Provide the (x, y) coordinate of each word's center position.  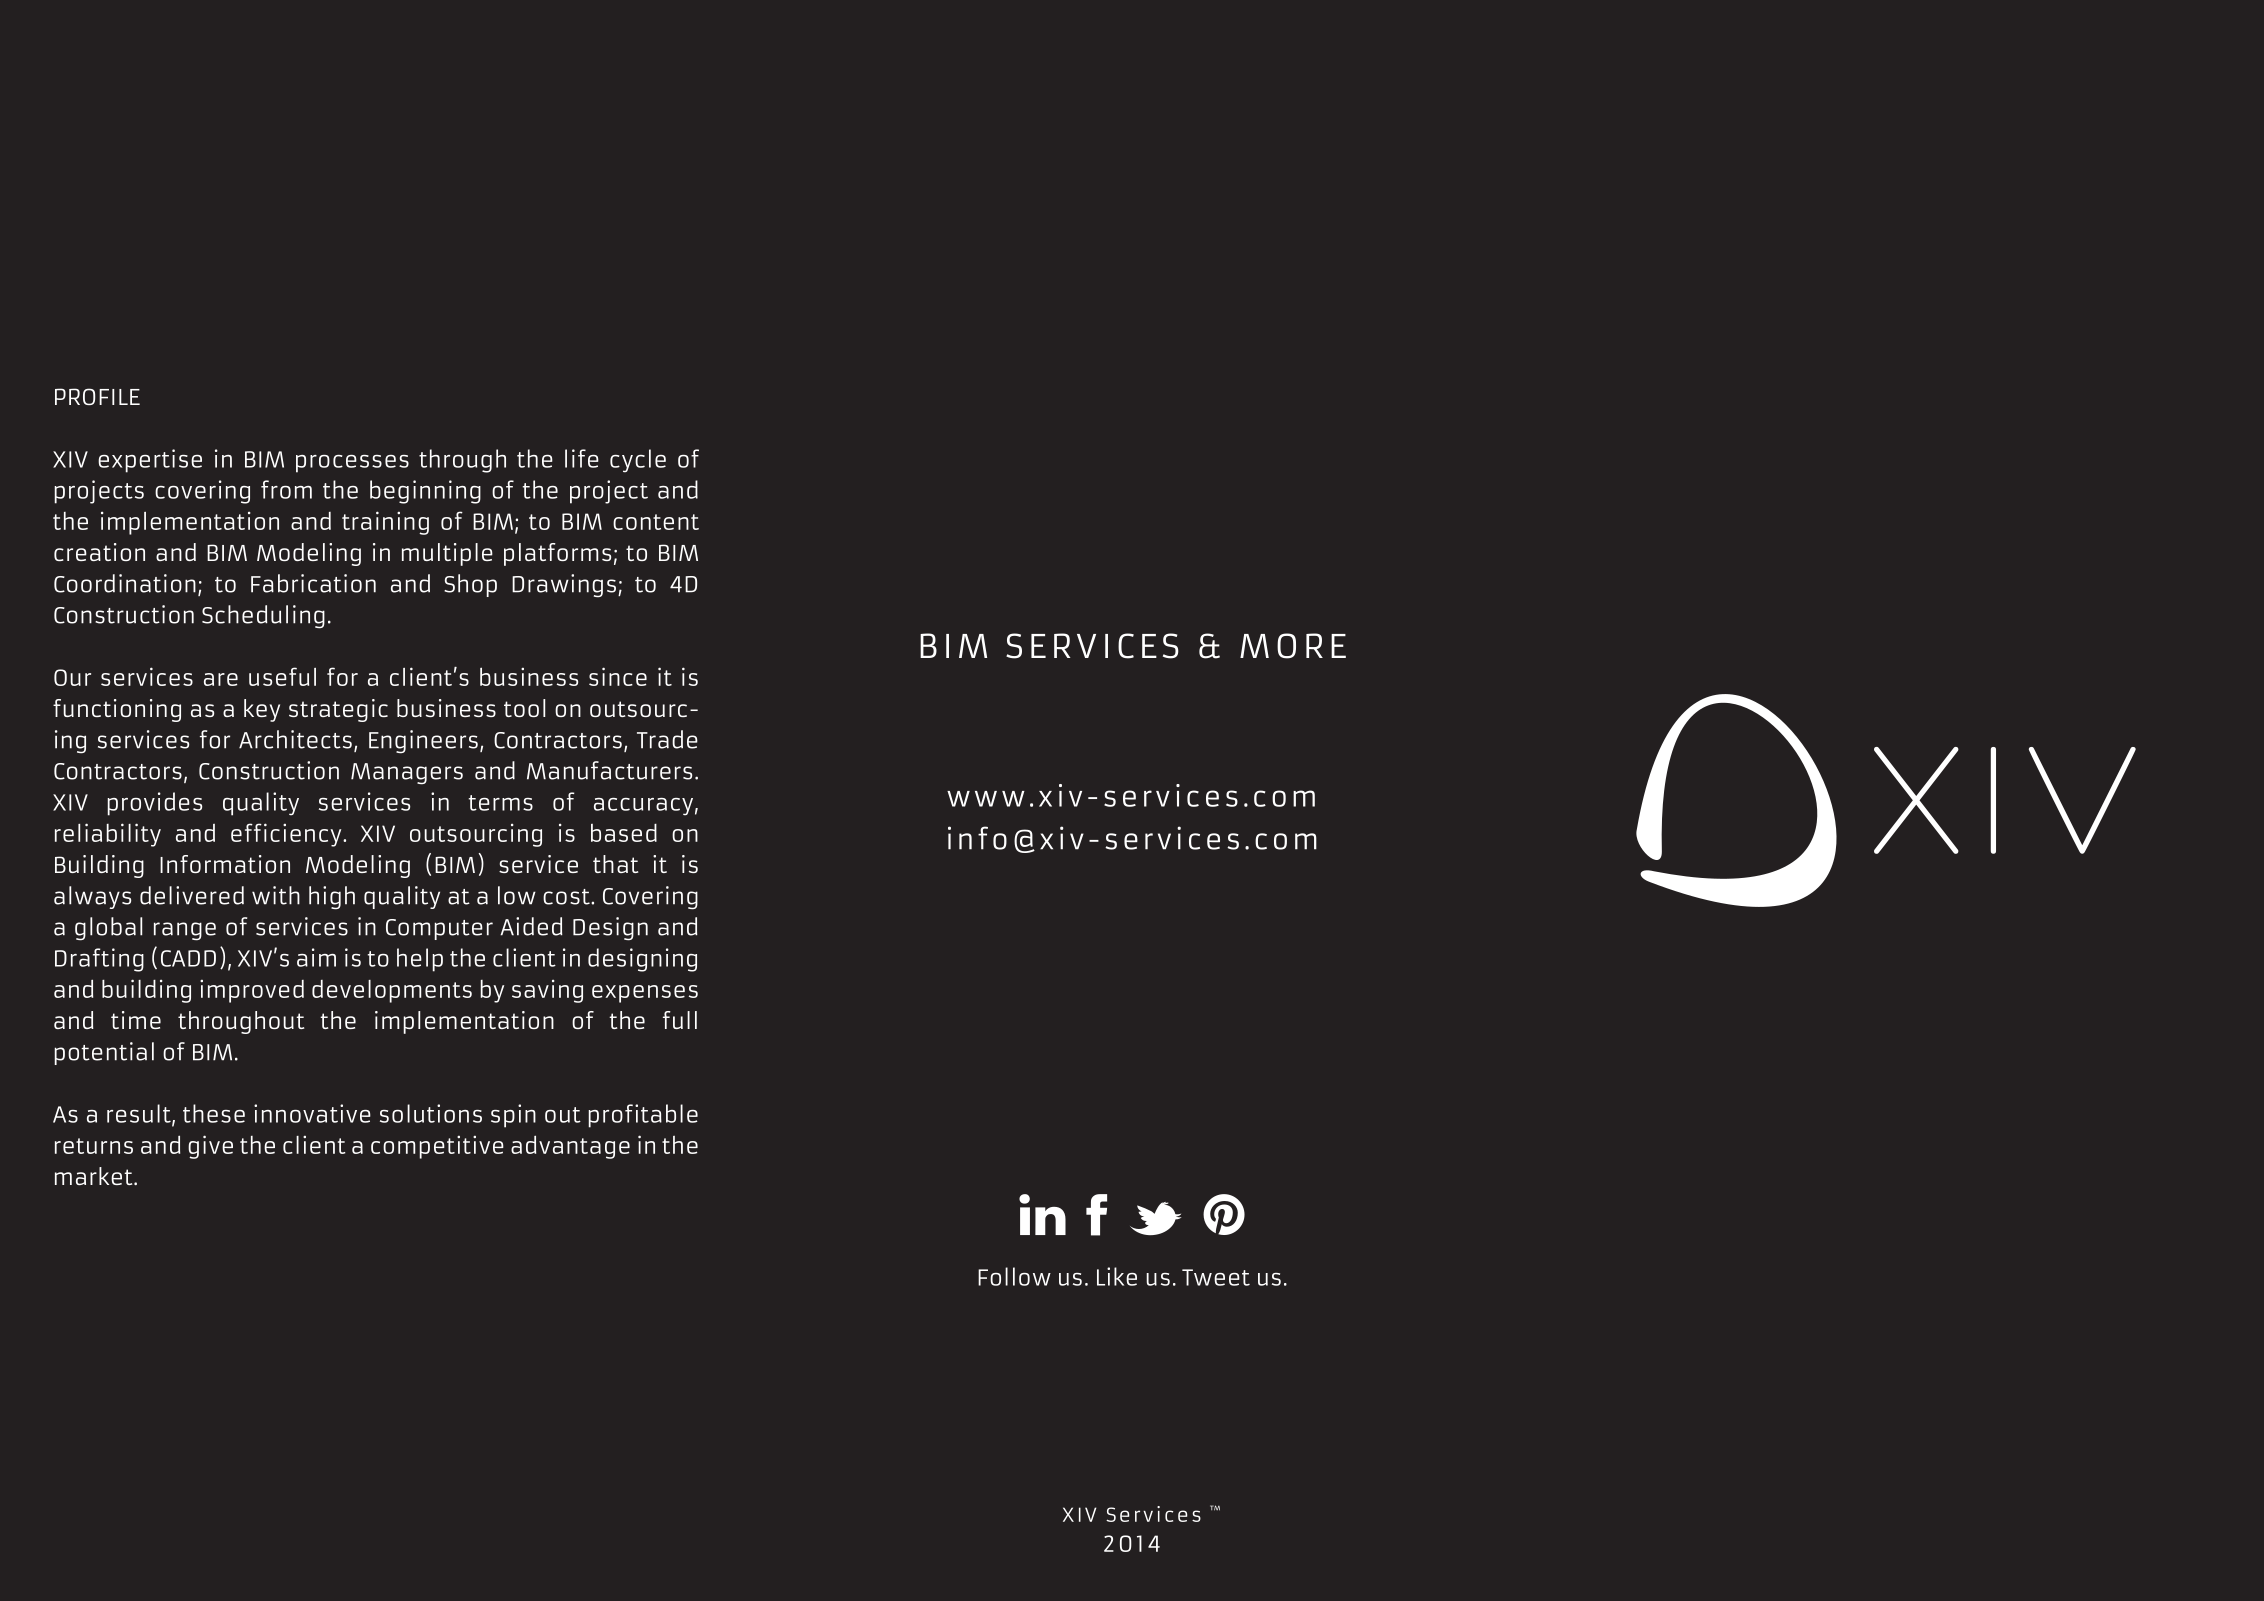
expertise (150, 461)
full (680, 1020)
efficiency (287, 835)
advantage (570, 1147)
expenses (645, 994)
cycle (638, 461)
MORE (1293, 646)
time (136, 1020)
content (656, 522)
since (618, 676)
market (95, 1176)
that (615, 864)
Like (1117, 1276)
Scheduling (263, 617)
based (624, 833)
